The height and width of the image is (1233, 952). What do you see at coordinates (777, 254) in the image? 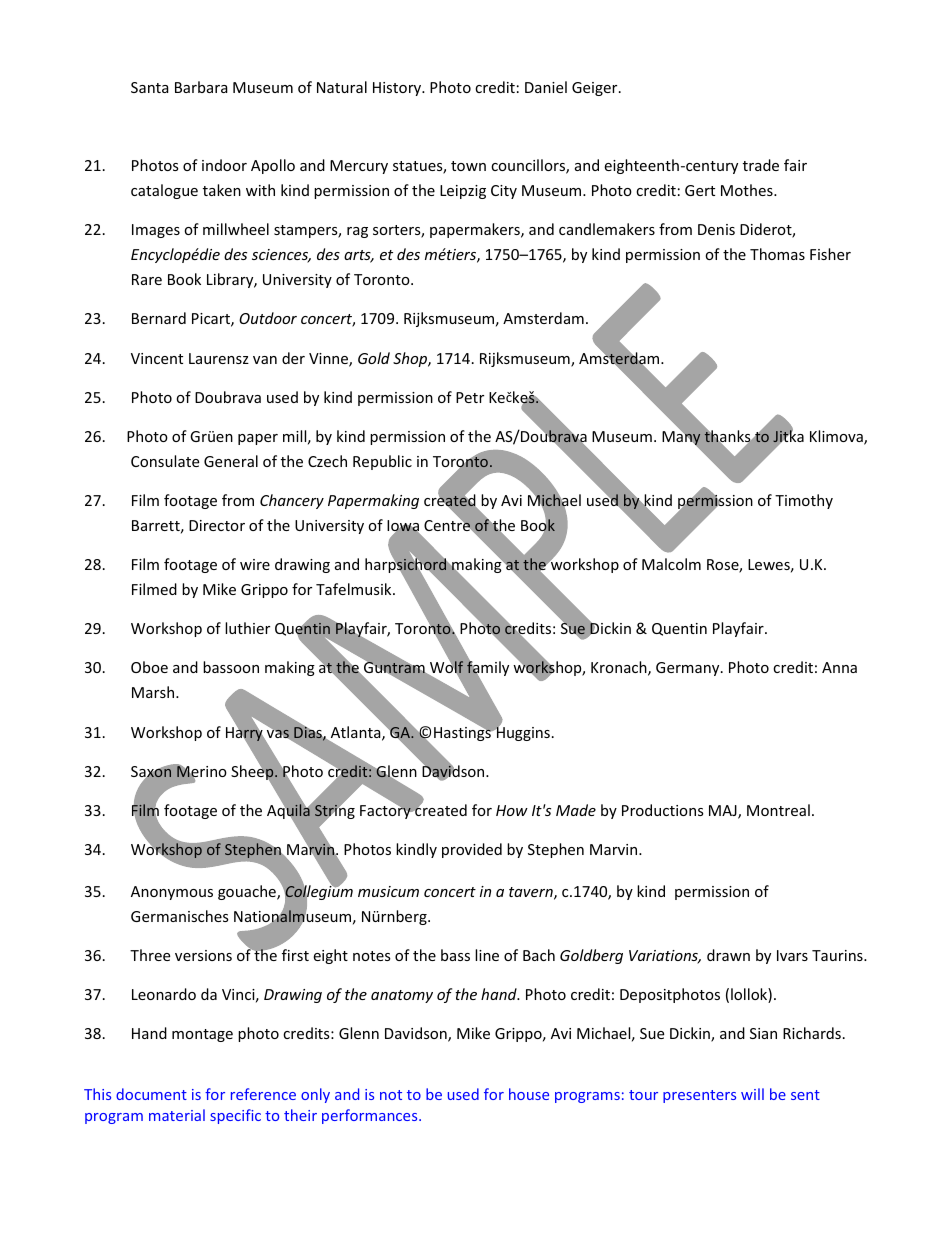
I see `Thomas` at bounding box center [777, 254].
